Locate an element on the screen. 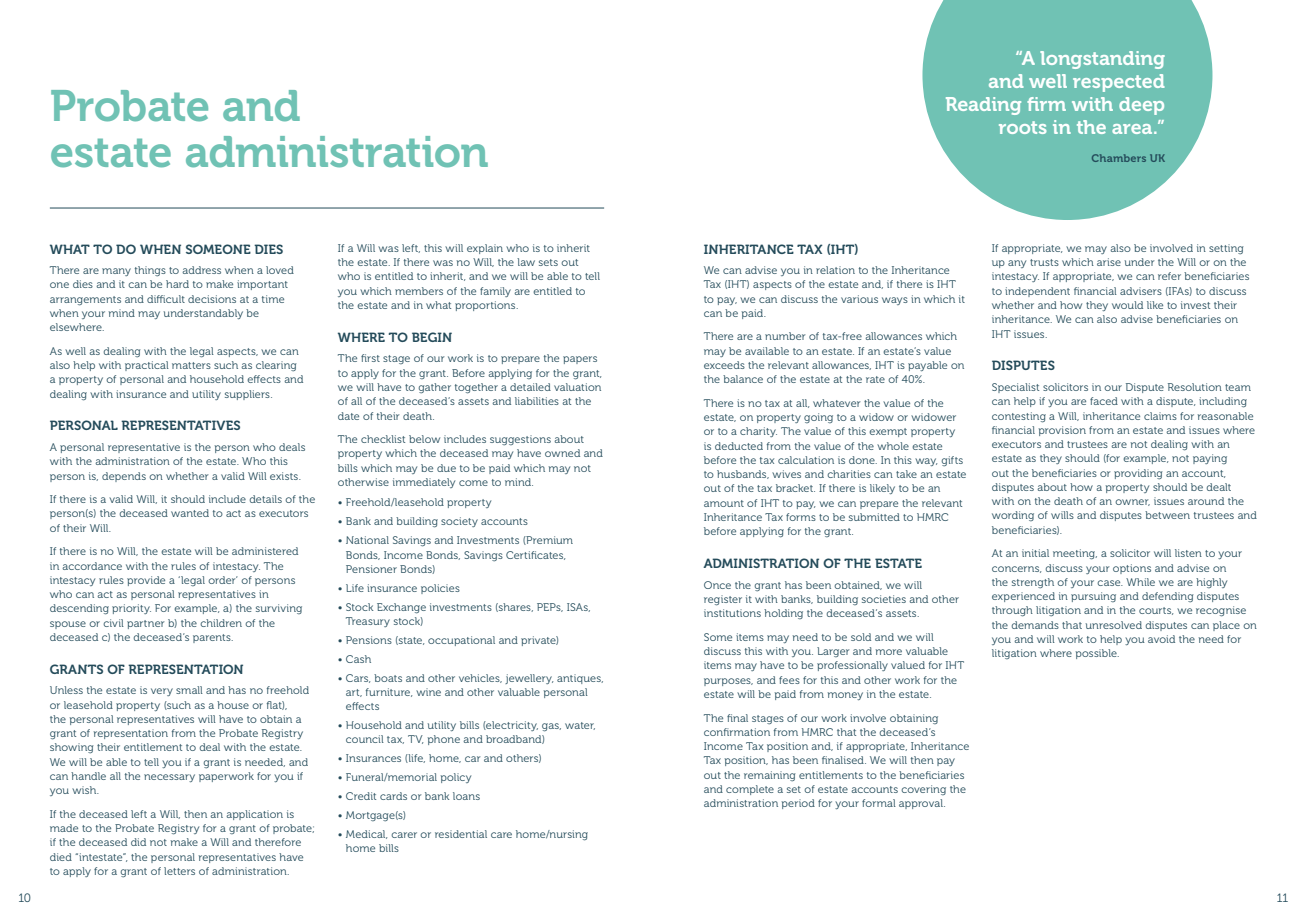 The width and height of the screenshot is (1308, 924). address is located at coordinates (201, 270).
